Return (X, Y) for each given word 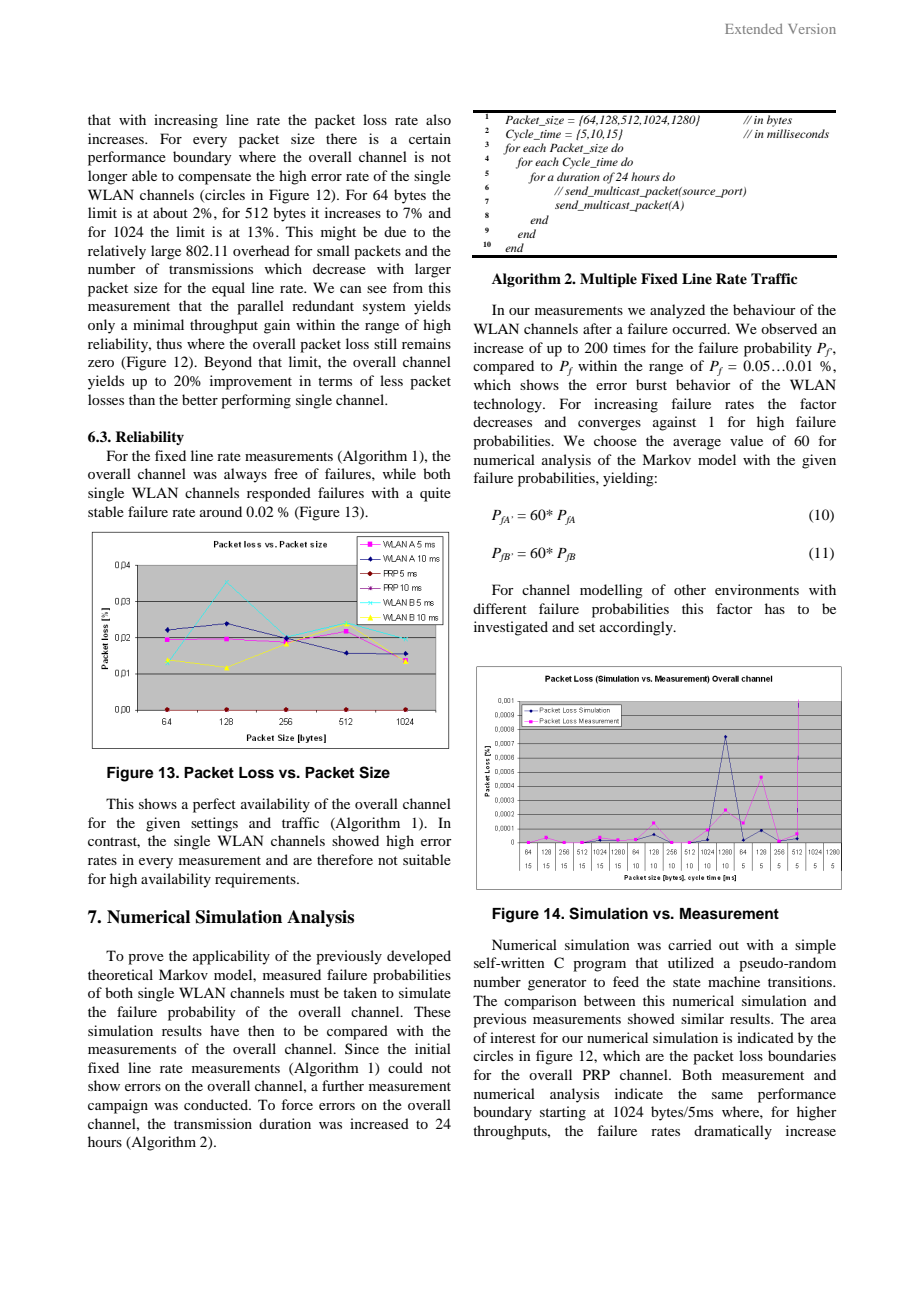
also (438, 119)
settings (214, 824)
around (221, 511)
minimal (158, 324)
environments (757, 589)
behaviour (764, 309)
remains (426, 343)
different (500, 608)
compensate (214, 178)
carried (690, 944)
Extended (754, 29)
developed (419, 957)
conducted (217, 1104)
